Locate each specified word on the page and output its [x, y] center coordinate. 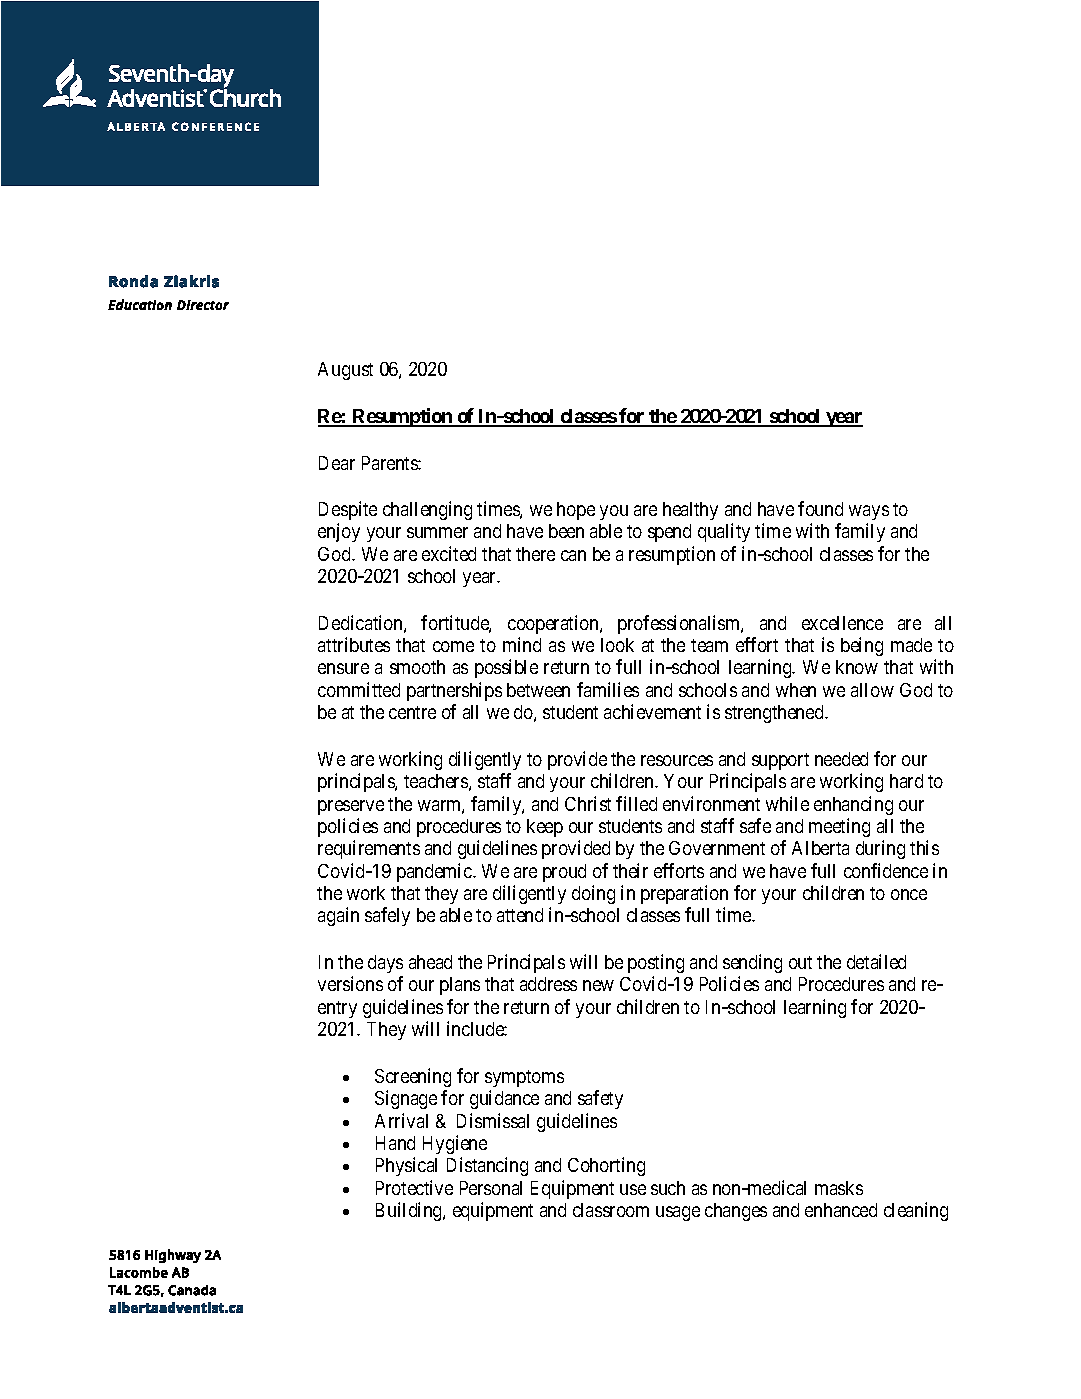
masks [839, 1188]
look [617, 645]
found [820, 508]
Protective [414, 1187]
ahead [430, 962]
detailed [876, 961]
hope [576, 511]
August [345, 371]
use [633, 1189]
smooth [417, 667]
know [857, 667]
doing [593, 894]
